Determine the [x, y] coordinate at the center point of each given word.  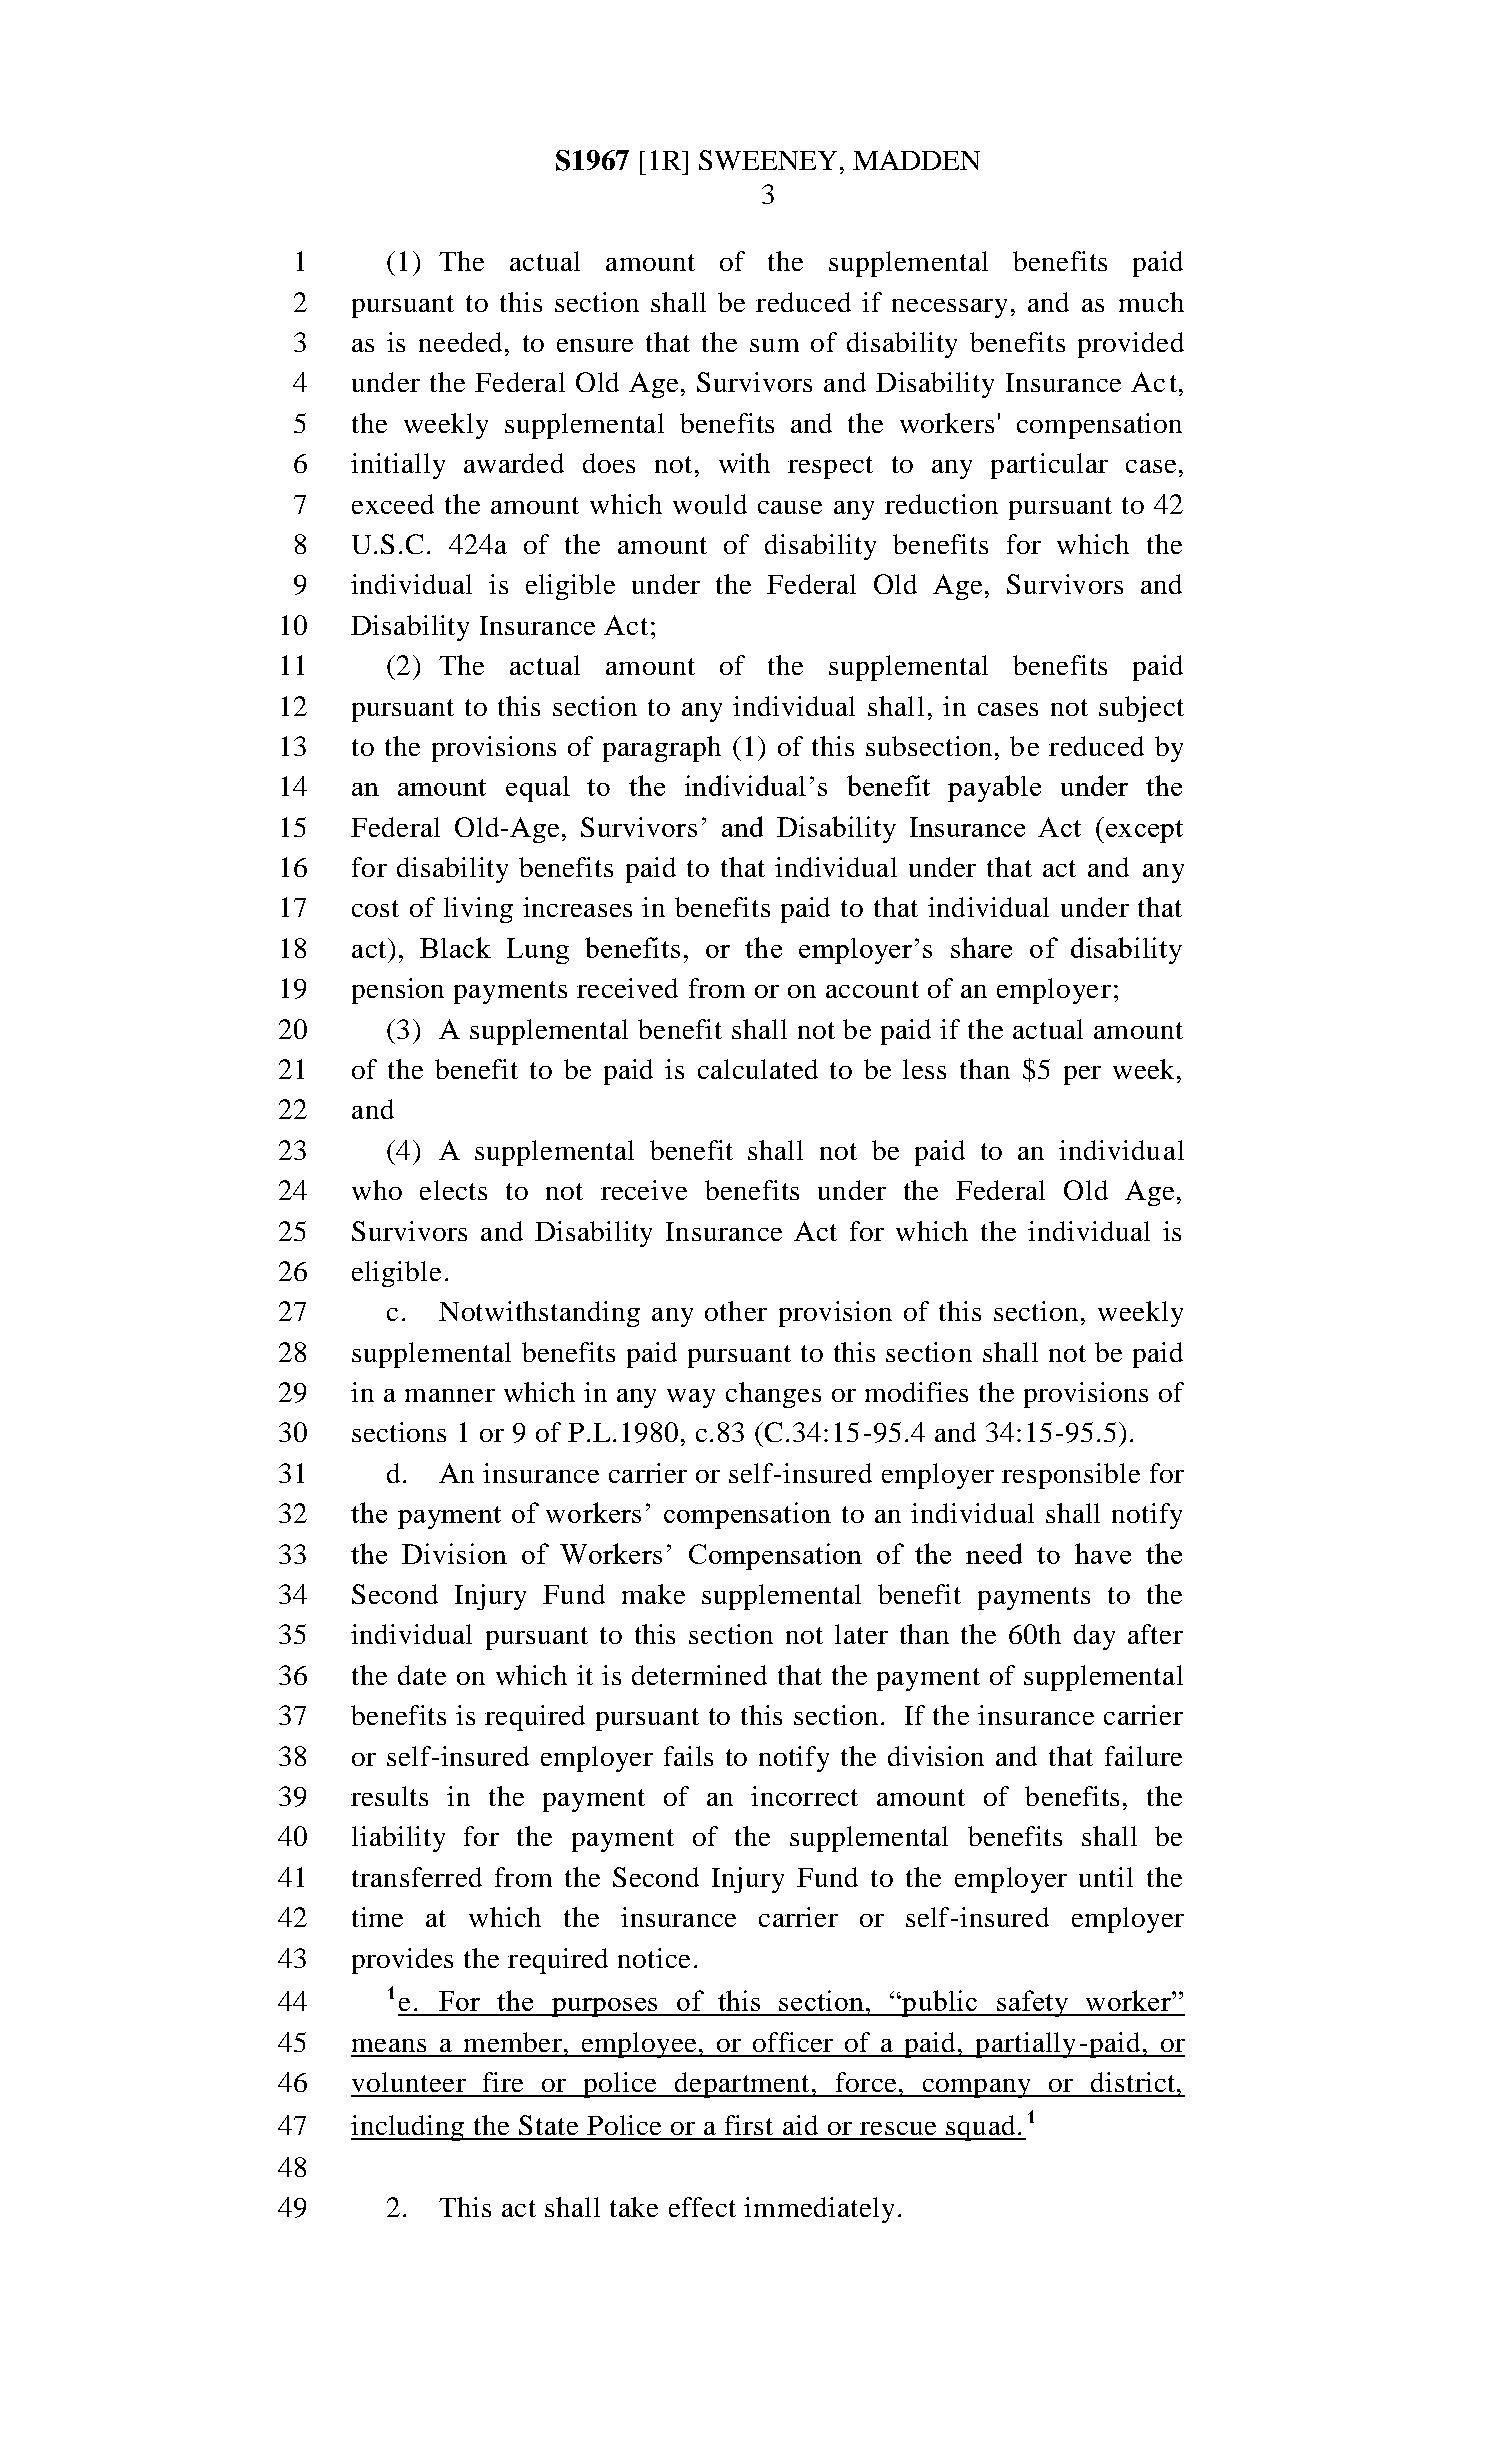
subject [1141, 709]
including [409, 2128]
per [1082, 1075]
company [977, 2088]
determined [699, 1675]
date [422, 1675]
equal [538, 789]
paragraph [662, 749]
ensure [595, 345]
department [742, 2085]
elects [453, 1190]
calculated [758, 1069]
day [1094, 1637]
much [1151, 302]
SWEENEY [768, 160]
